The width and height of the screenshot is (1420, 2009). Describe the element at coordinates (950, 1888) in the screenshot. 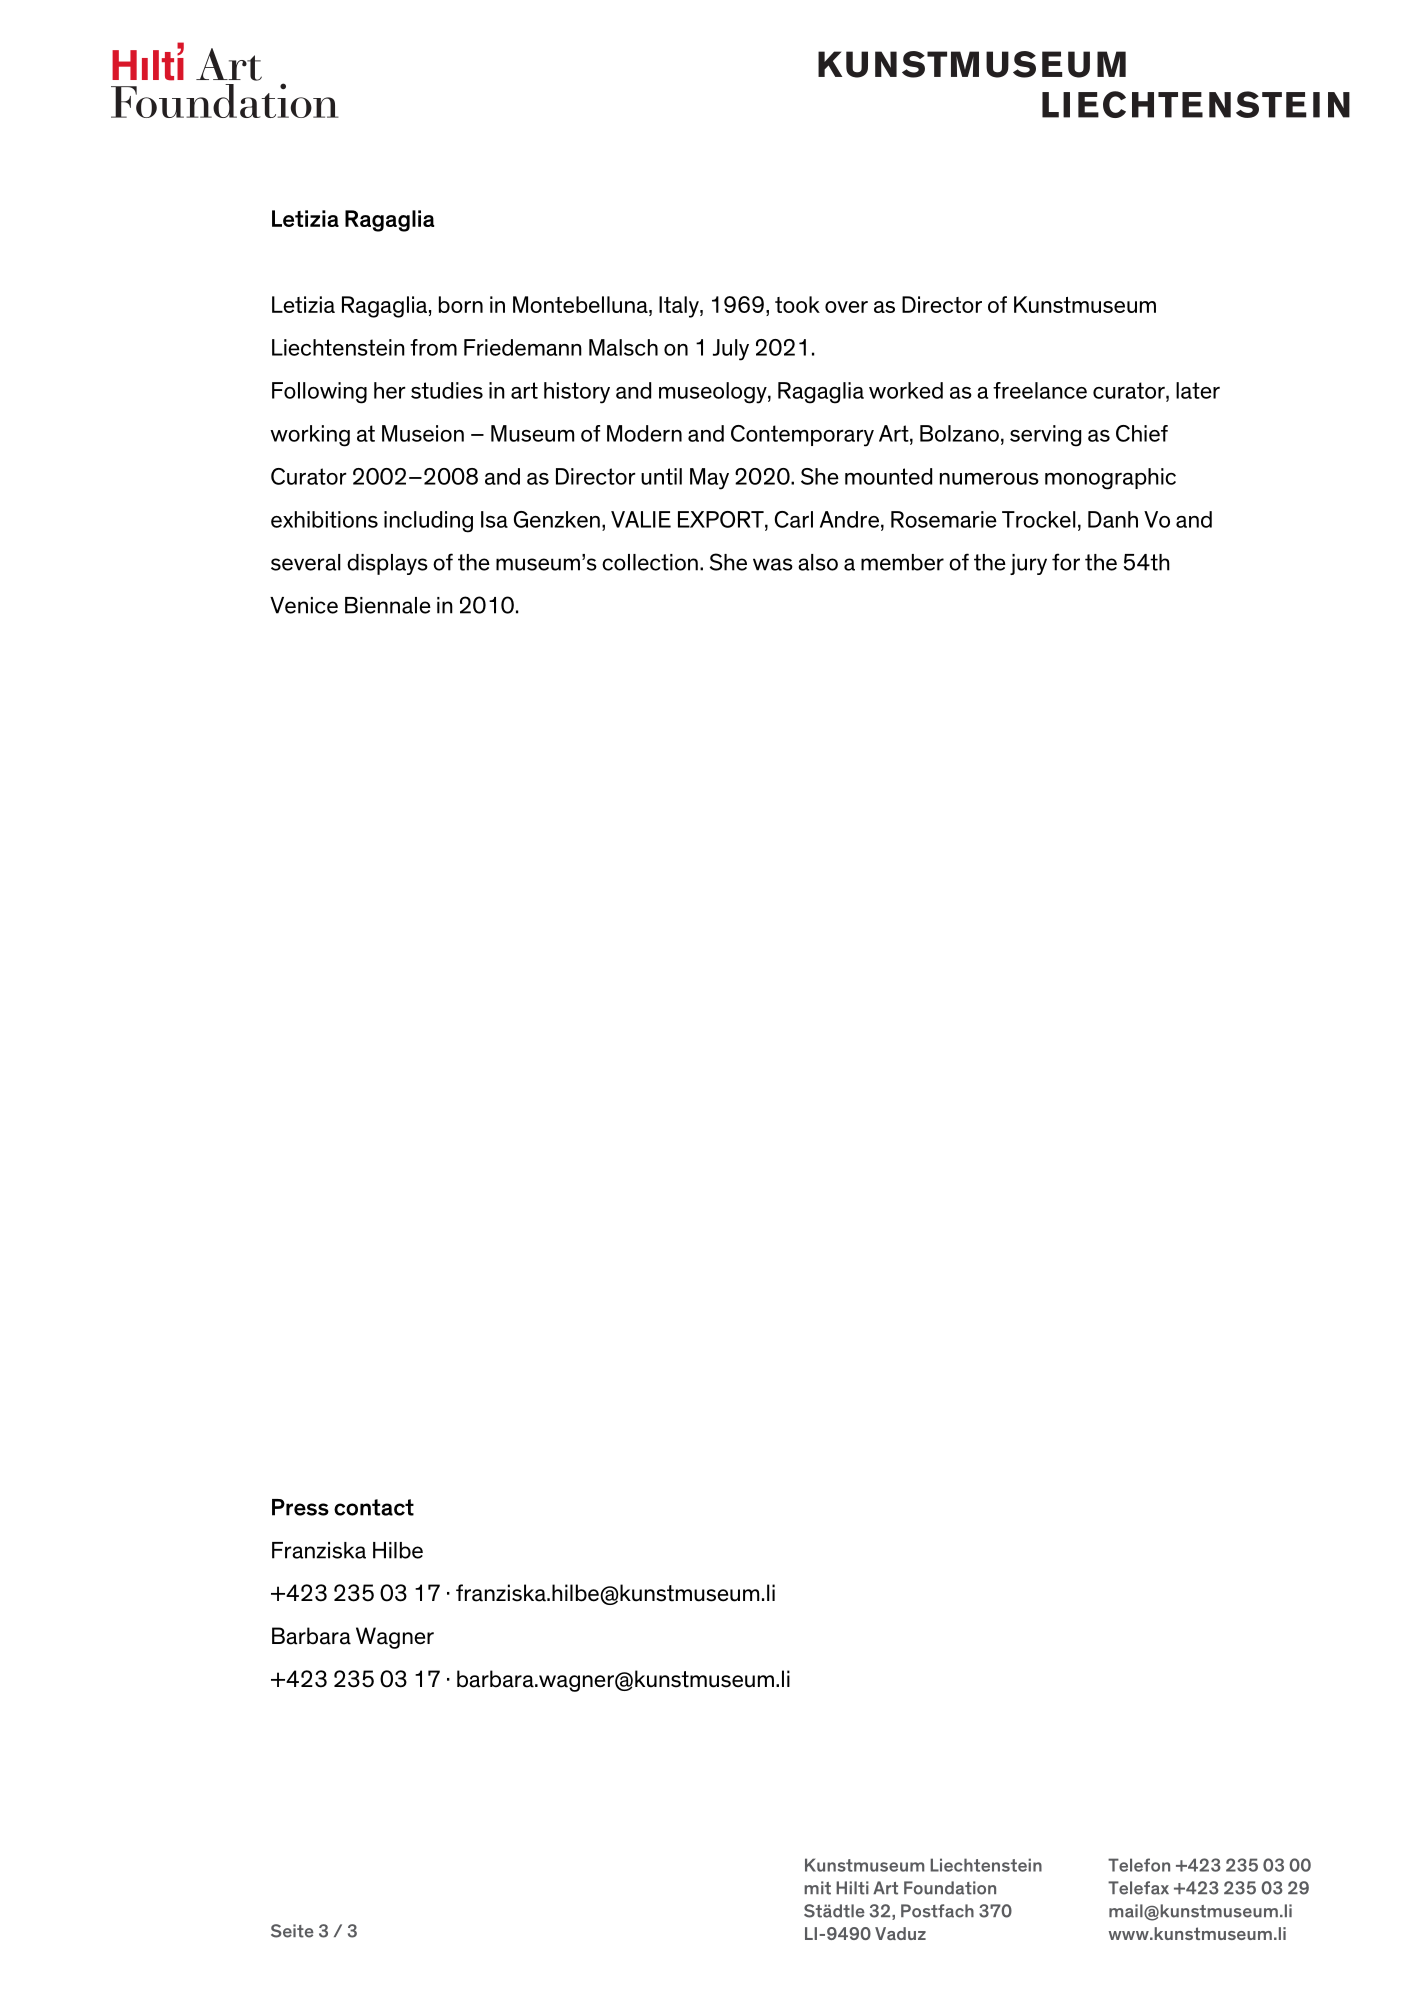

I see `Foundation` at that location.
